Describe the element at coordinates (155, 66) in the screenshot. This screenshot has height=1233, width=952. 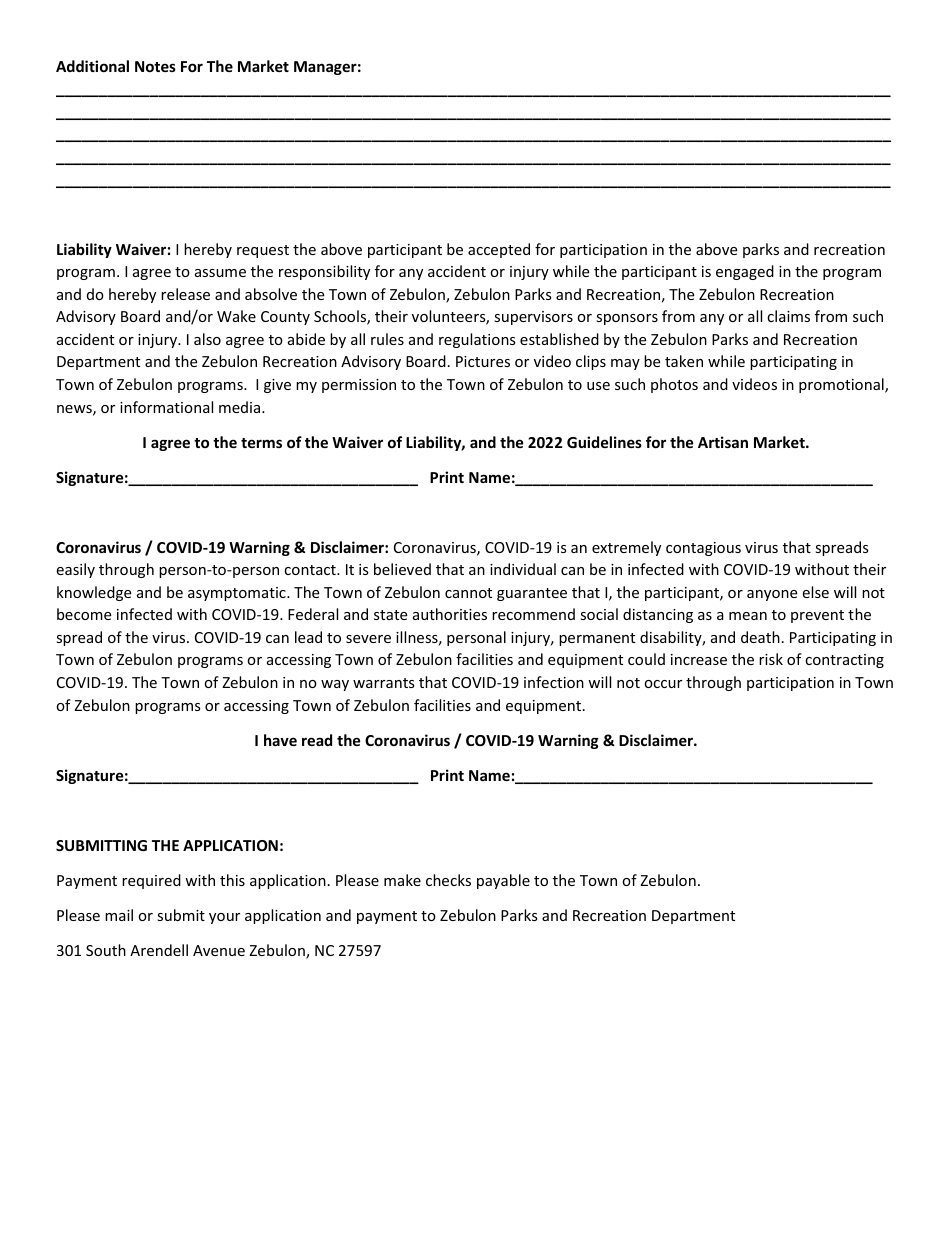
I see `Notes` at that location.
